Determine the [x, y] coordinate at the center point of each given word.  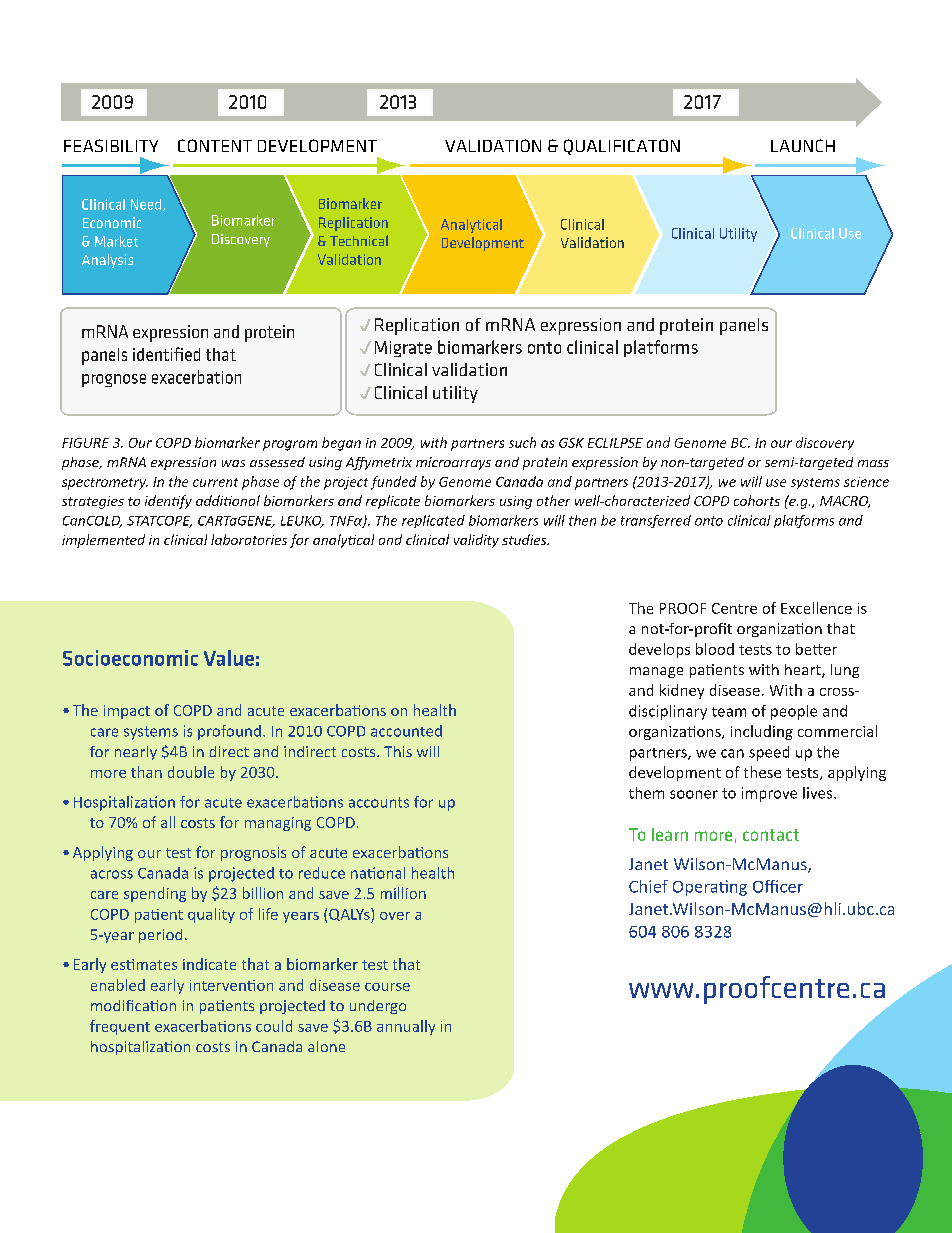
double [191, 772]
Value [229, 658]
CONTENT [215, 145]
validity [476, 541]
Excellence [816, 608]
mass [873, 463]
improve [769, 794]
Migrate [403, 349]
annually [406, 1027]
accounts [379, 802]
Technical [359, 240]
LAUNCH [803, 145]
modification [133, 1005]
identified [166, 354]
